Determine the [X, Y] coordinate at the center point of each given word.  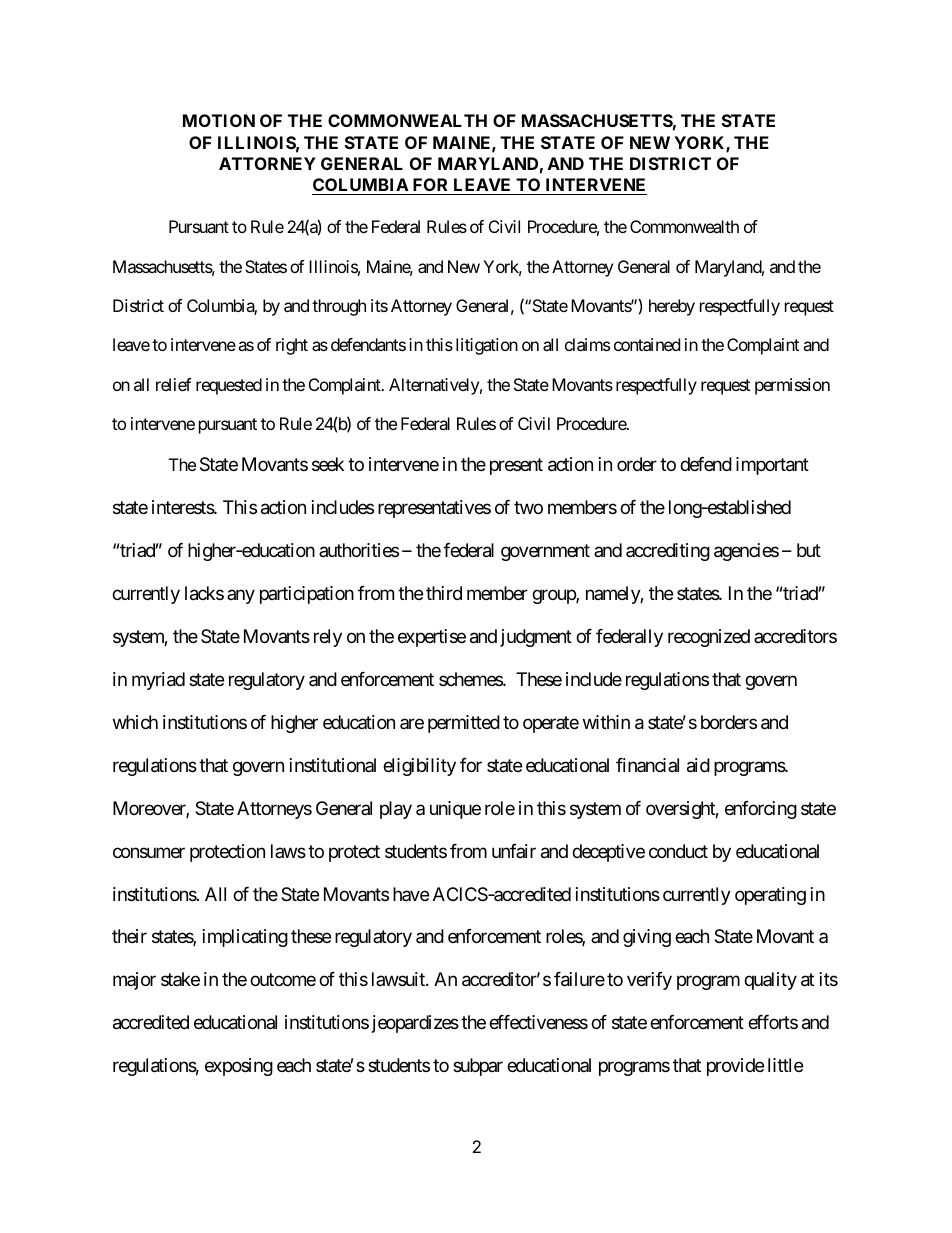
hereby [672, 307]
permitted [464, 724]
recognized [709, 638]
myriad [158, 681]
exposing [239, 1067]
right [292, 346]
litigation [487, 346]
